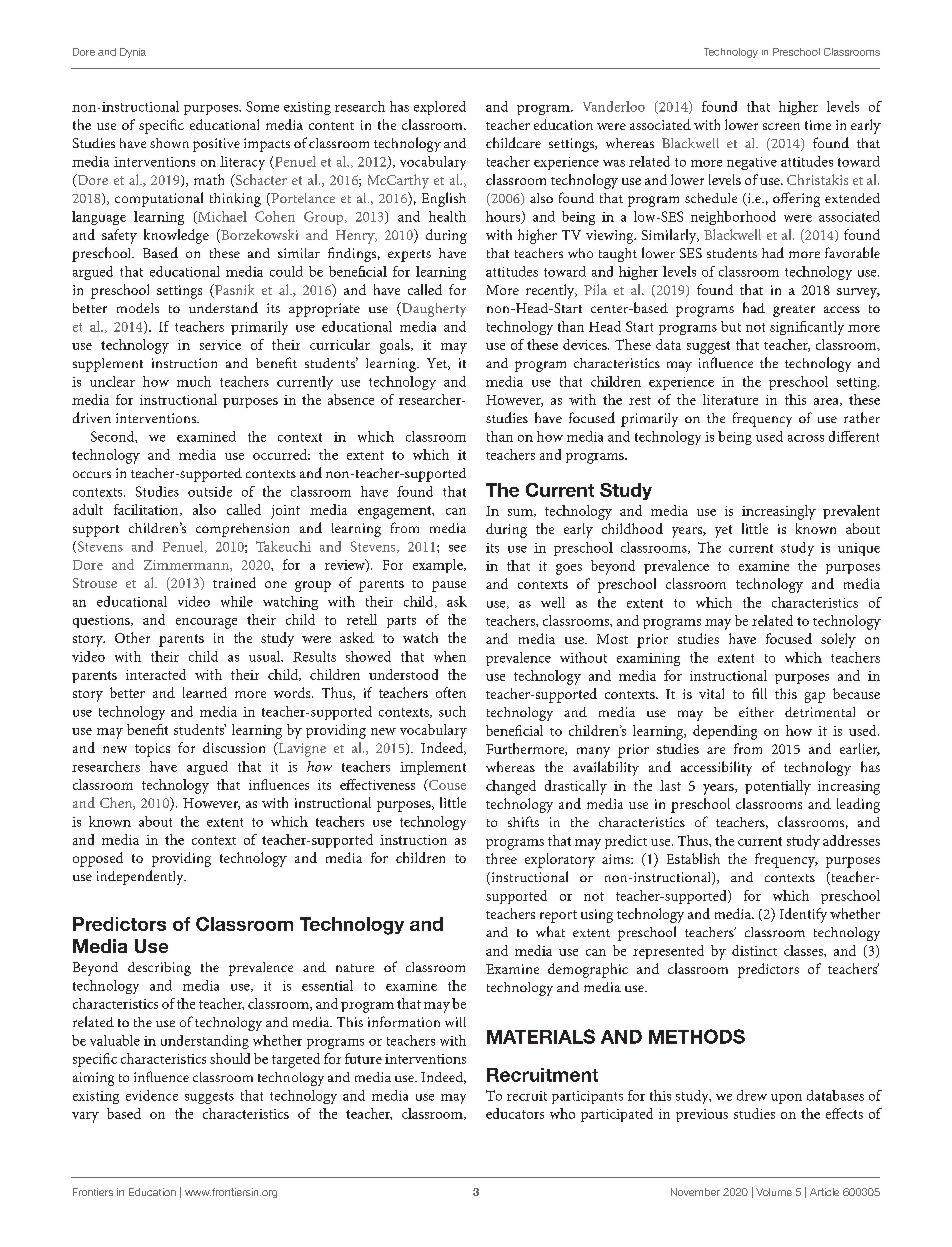  Describe the element at coordinates (396, 346) in the image. I see `goals` at that location.
